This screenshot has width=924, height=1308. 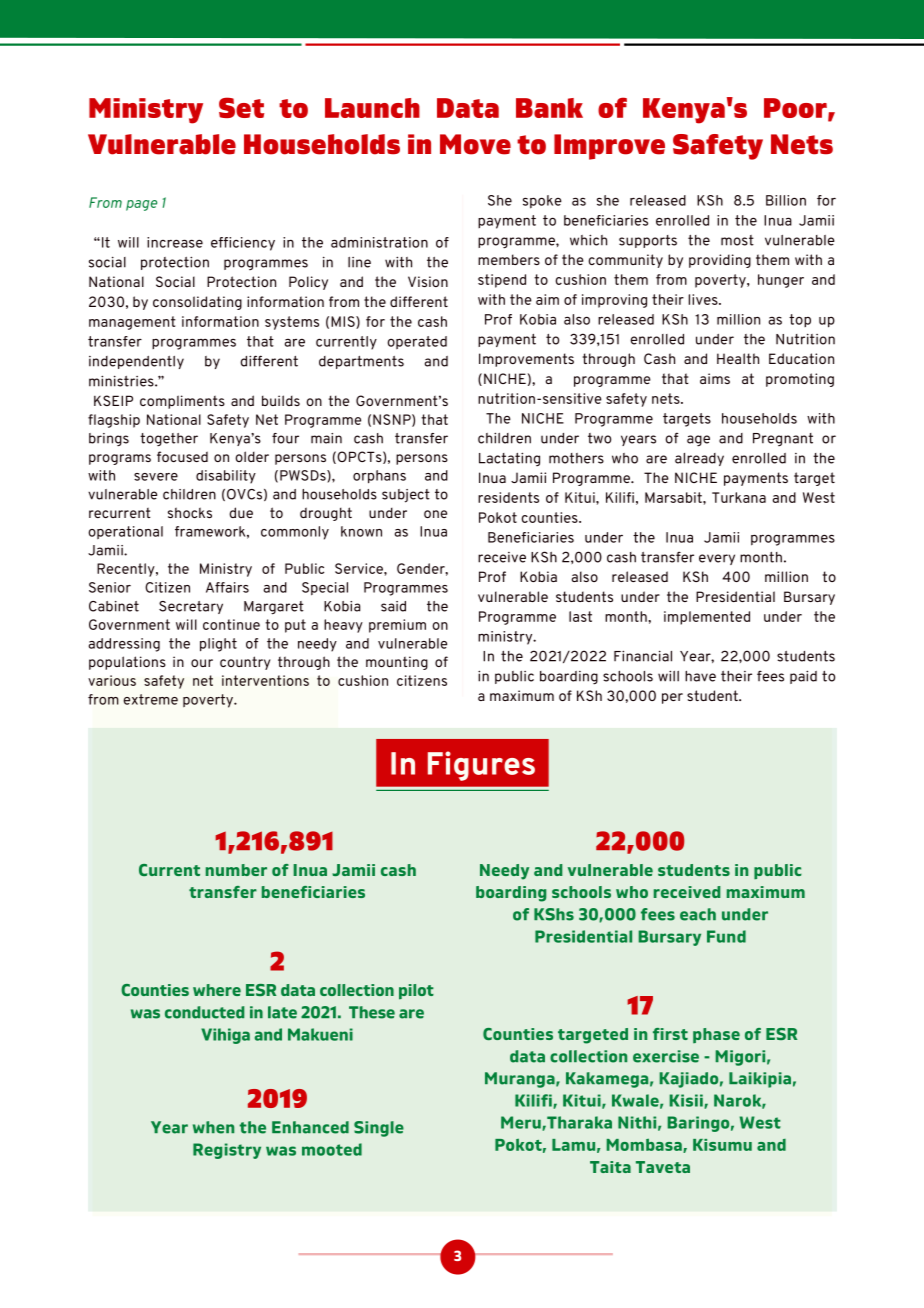 I want to click on when, so click(x=213, y=1127).
